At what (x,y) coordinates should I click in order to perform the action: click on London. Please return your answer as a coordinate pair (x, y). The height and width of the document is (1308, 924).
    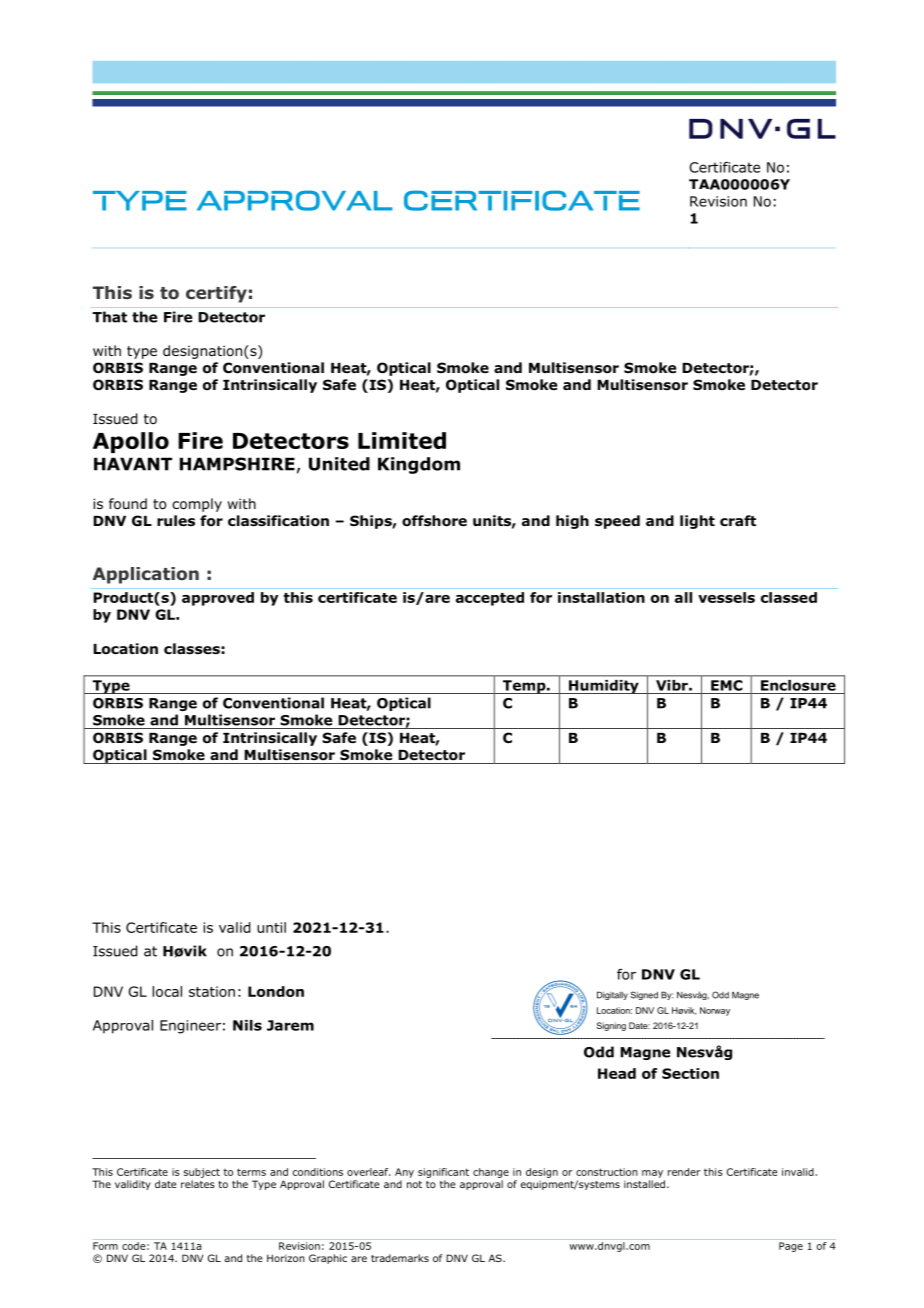
    Looking at the image, I should click on (276, 991).
